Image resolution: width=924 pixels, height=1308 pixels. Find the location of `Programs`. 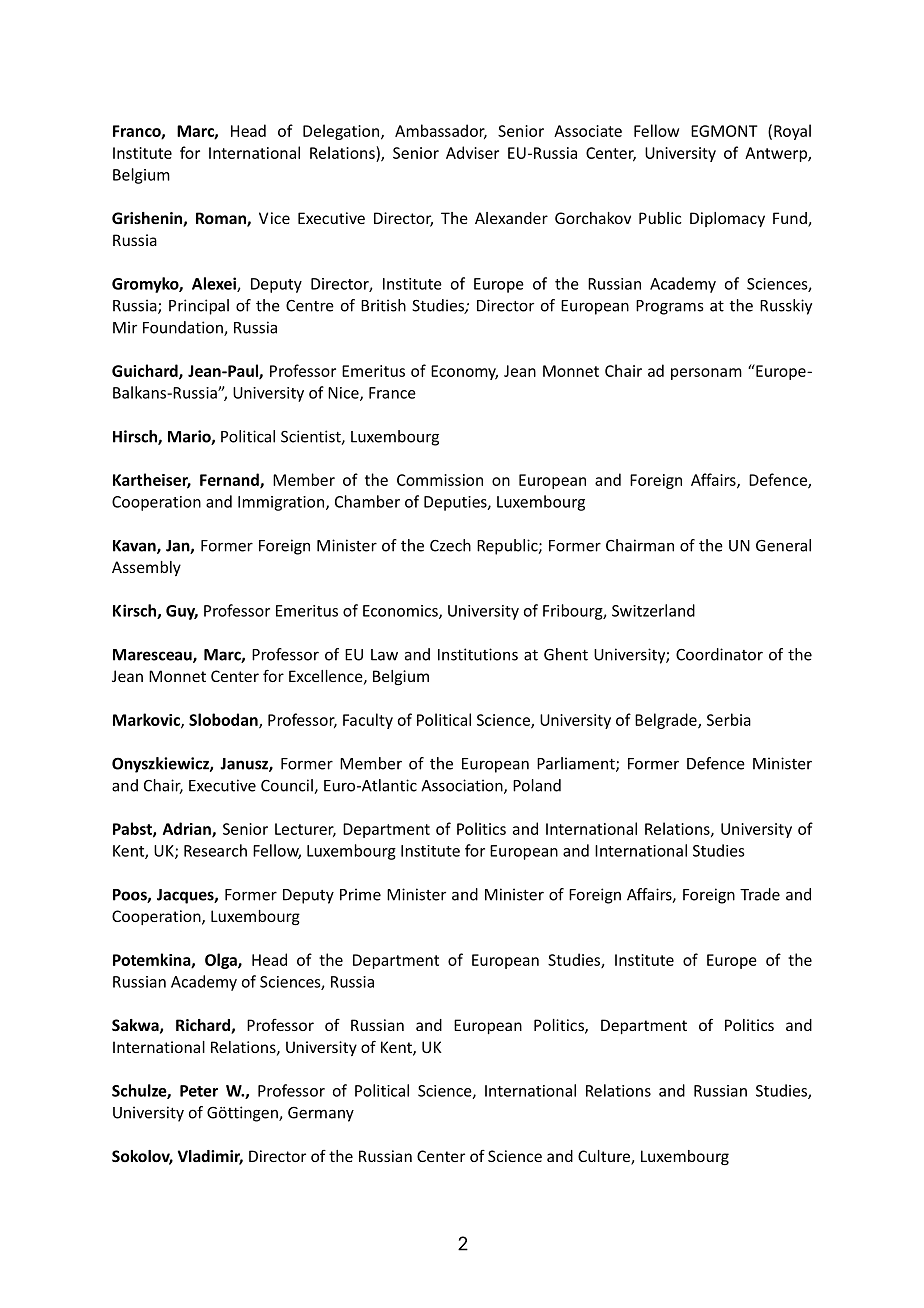

Programs is located at coordinates (669, 307).
